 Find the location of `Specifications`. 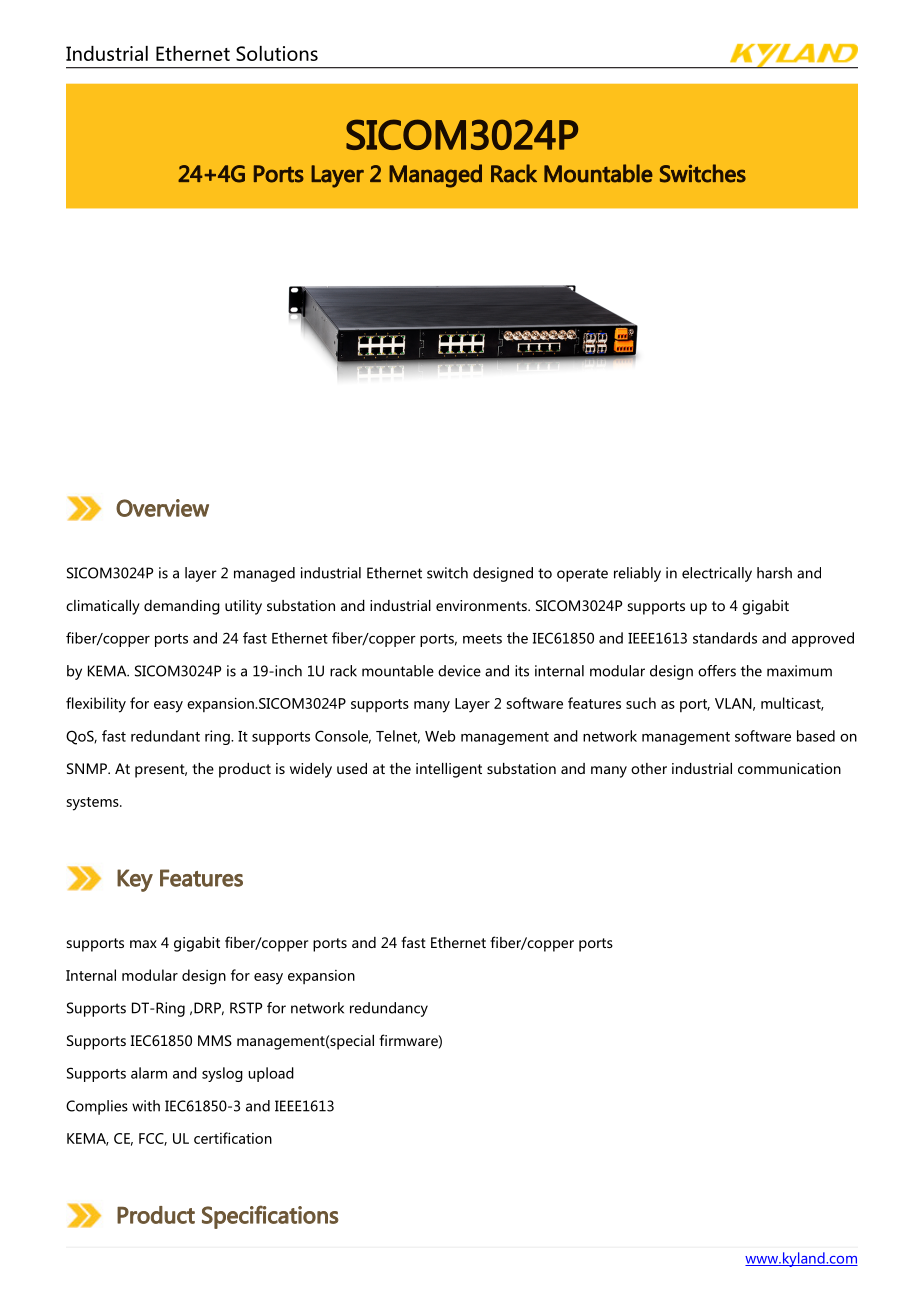

Specifications is located at coordinates (270, 1217).
